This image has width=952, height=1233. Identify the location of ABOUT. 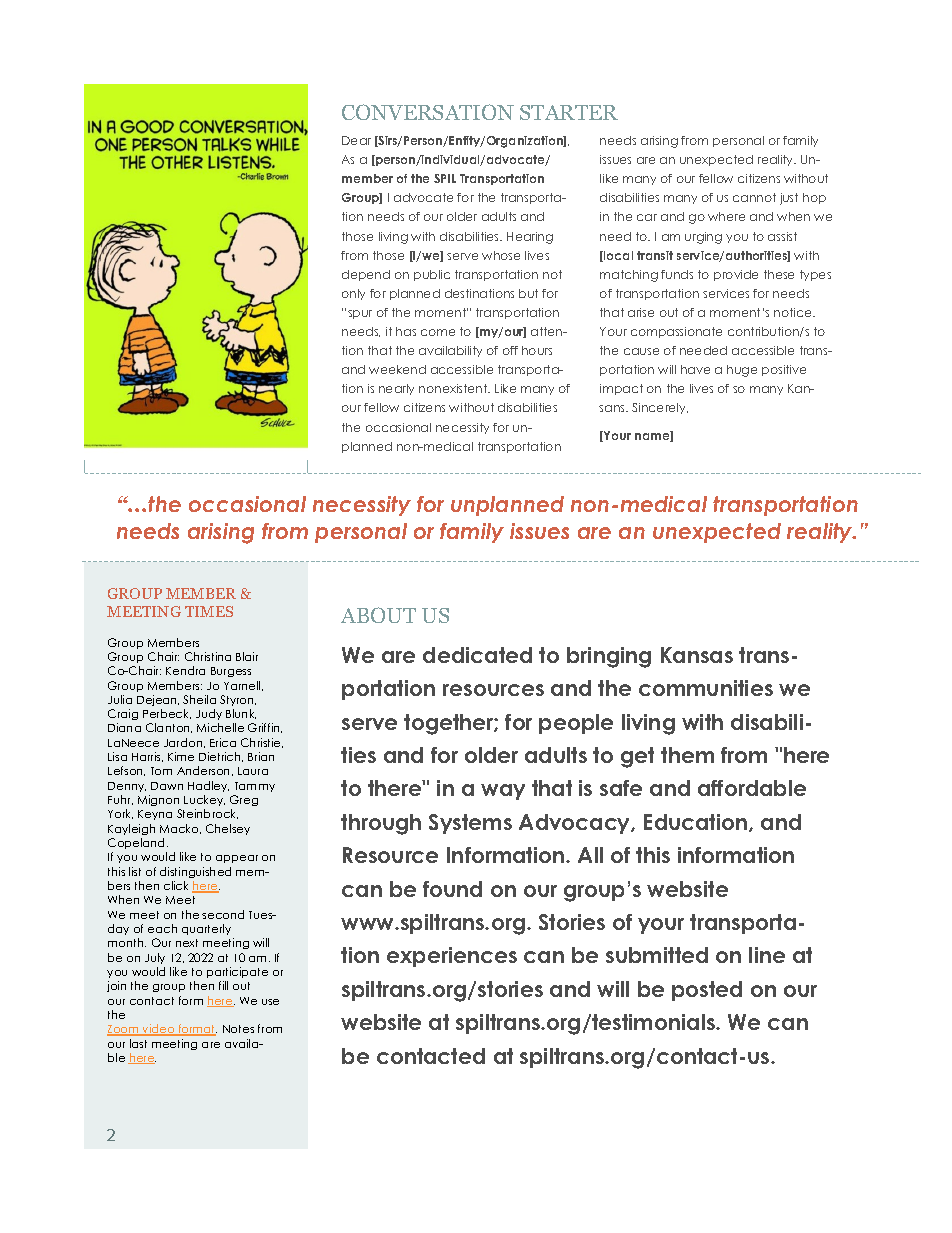
(378, 615).
